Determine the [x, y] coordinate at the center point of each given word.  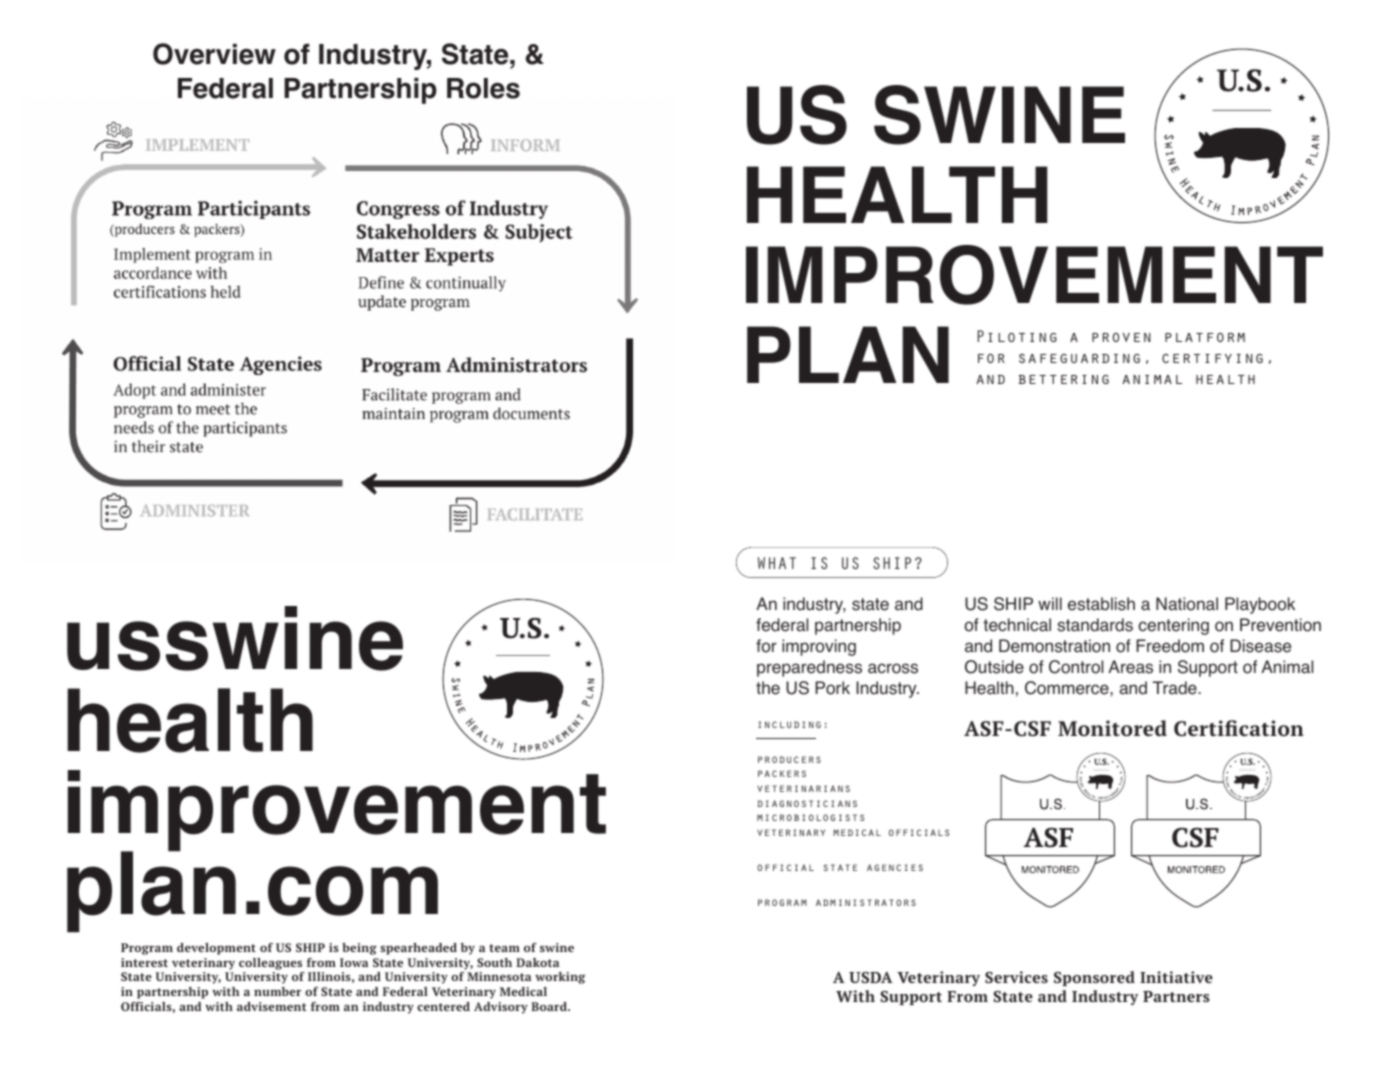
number [277, 991]
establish [1101, 604]
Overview [214, 54]
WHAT [777, 563]
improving [819, 647]
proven [1121, 337]
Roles [483, 88]
